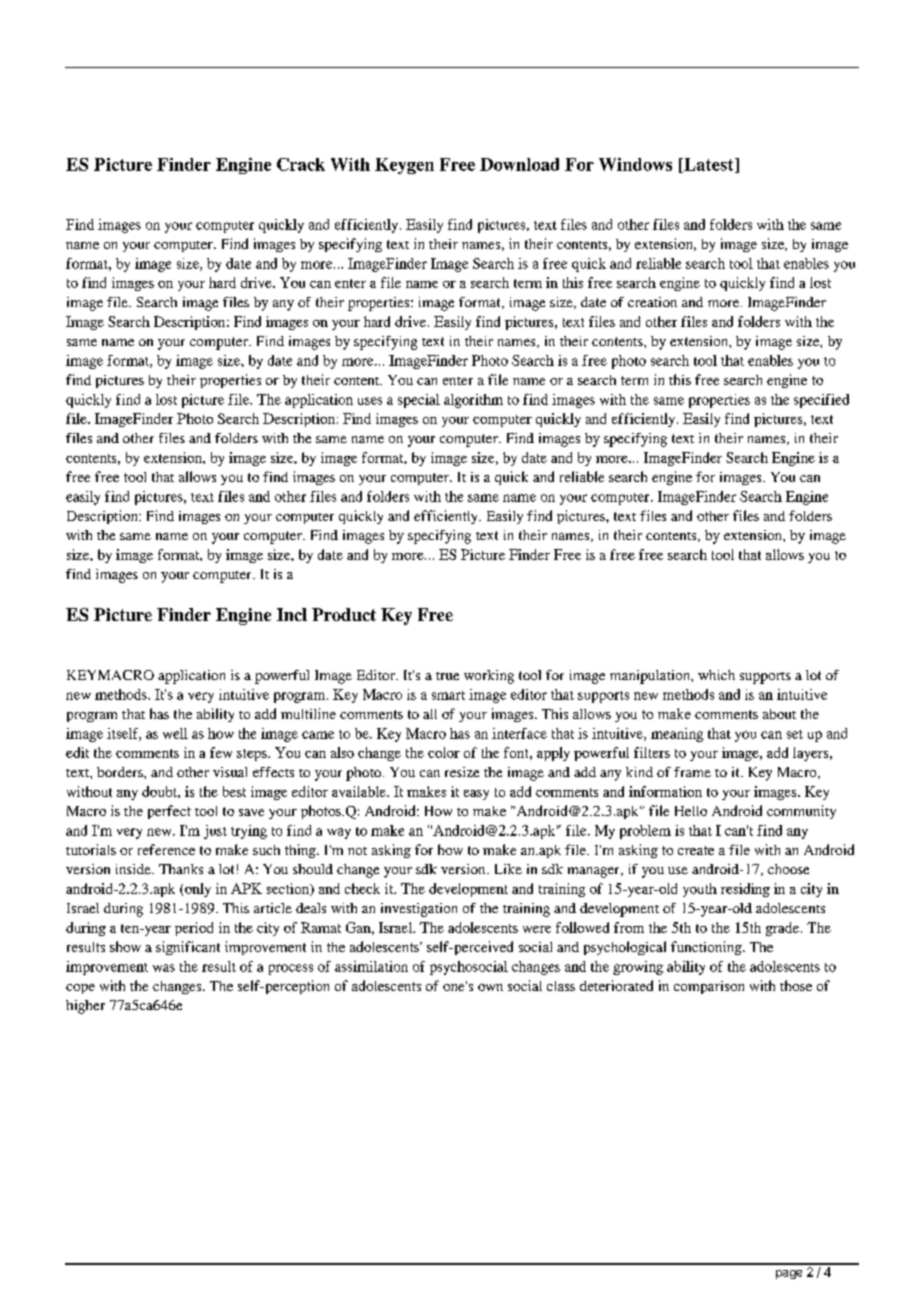 This screenshot has height=1308, width=924. I want to click on Keygen, so click(404, 166).
